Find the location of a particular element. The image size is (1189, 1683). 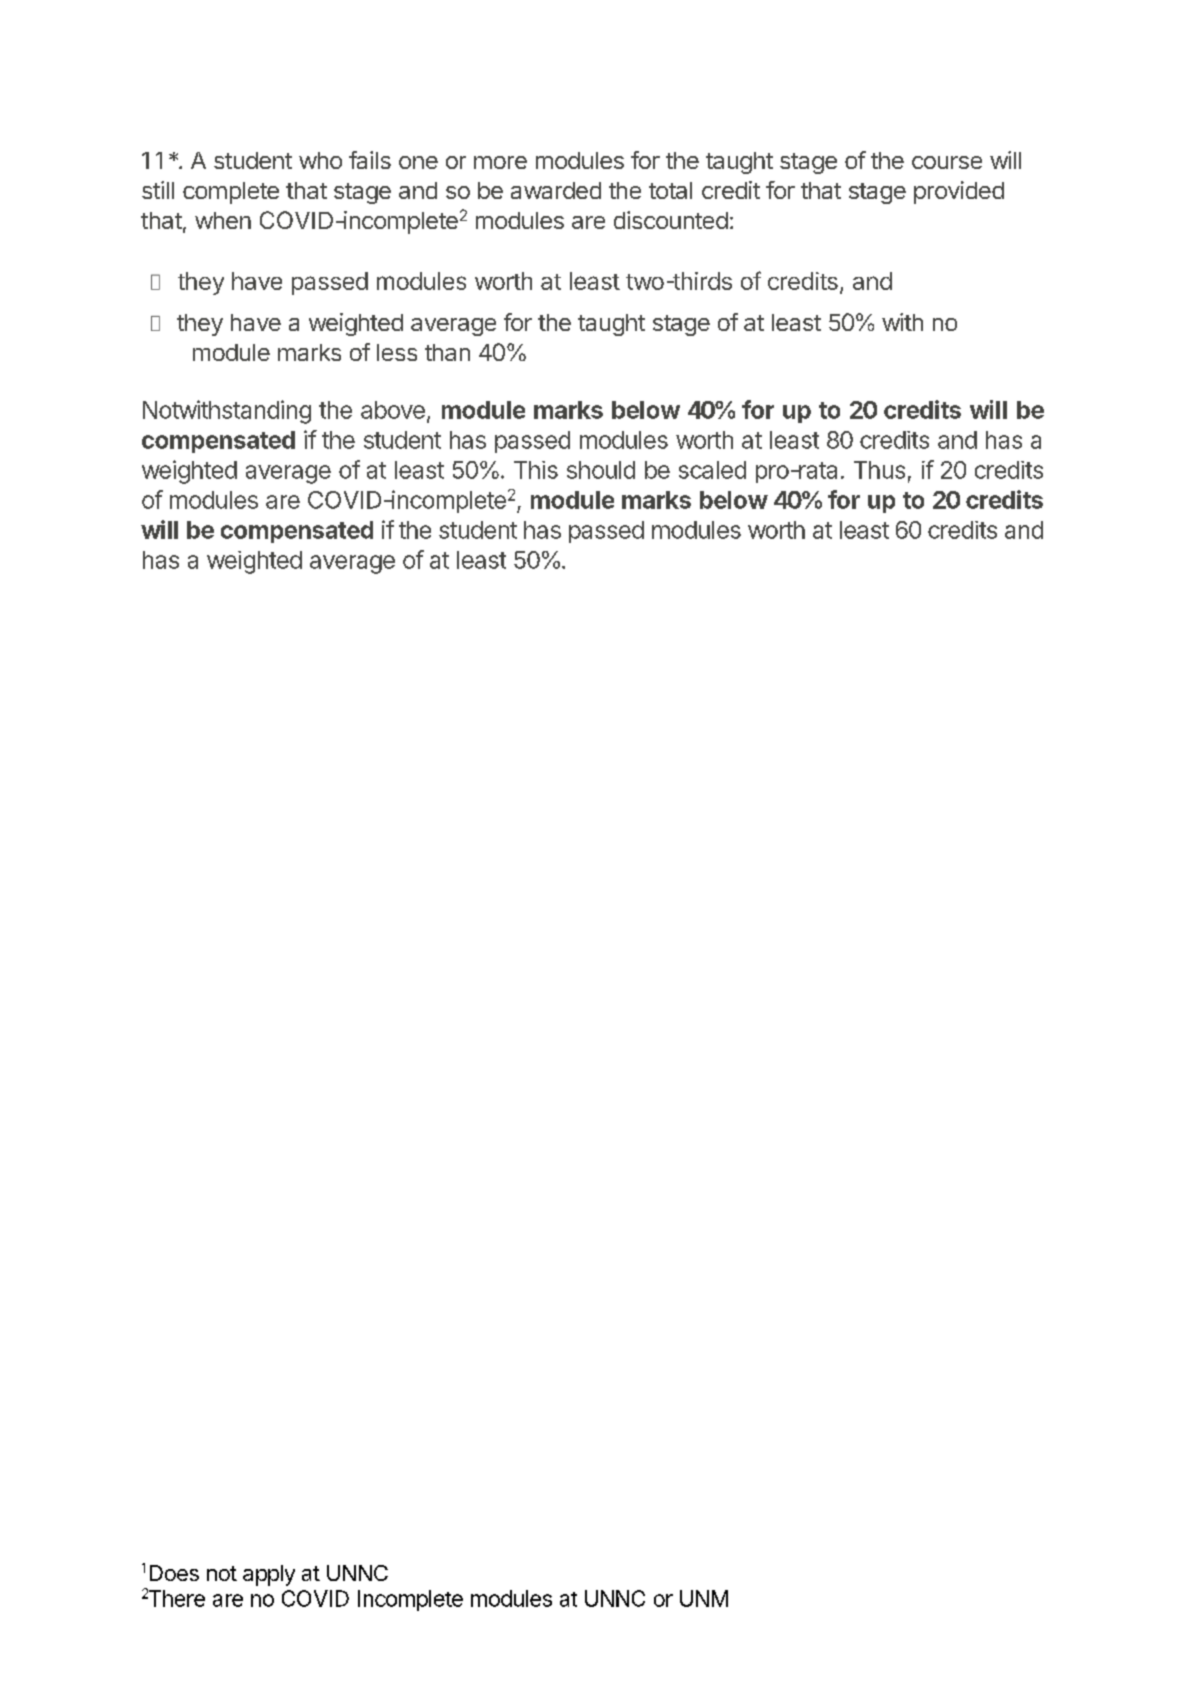

discounted is located at coordinates (671, 220).
